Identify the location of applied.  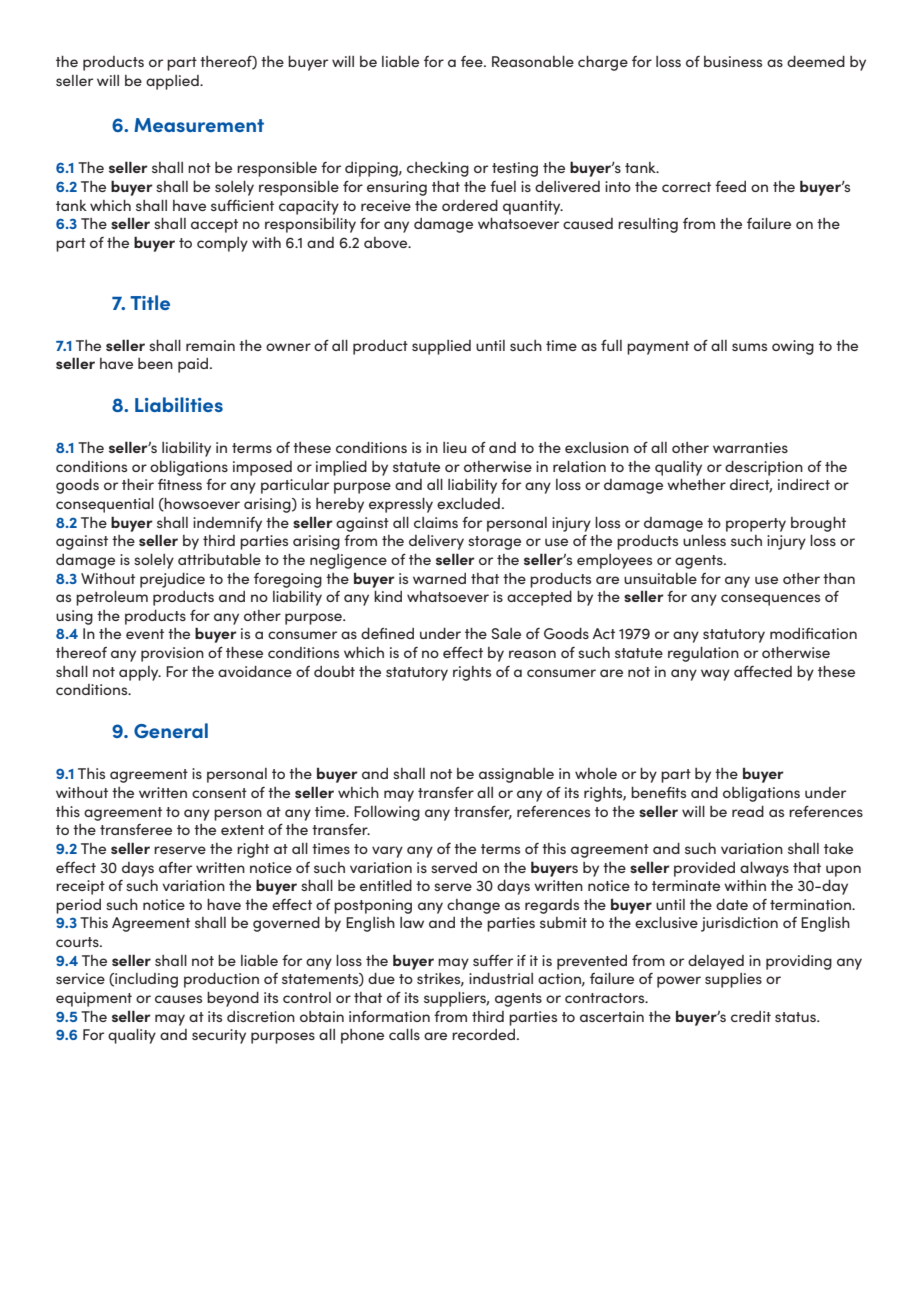
(173, 82).
